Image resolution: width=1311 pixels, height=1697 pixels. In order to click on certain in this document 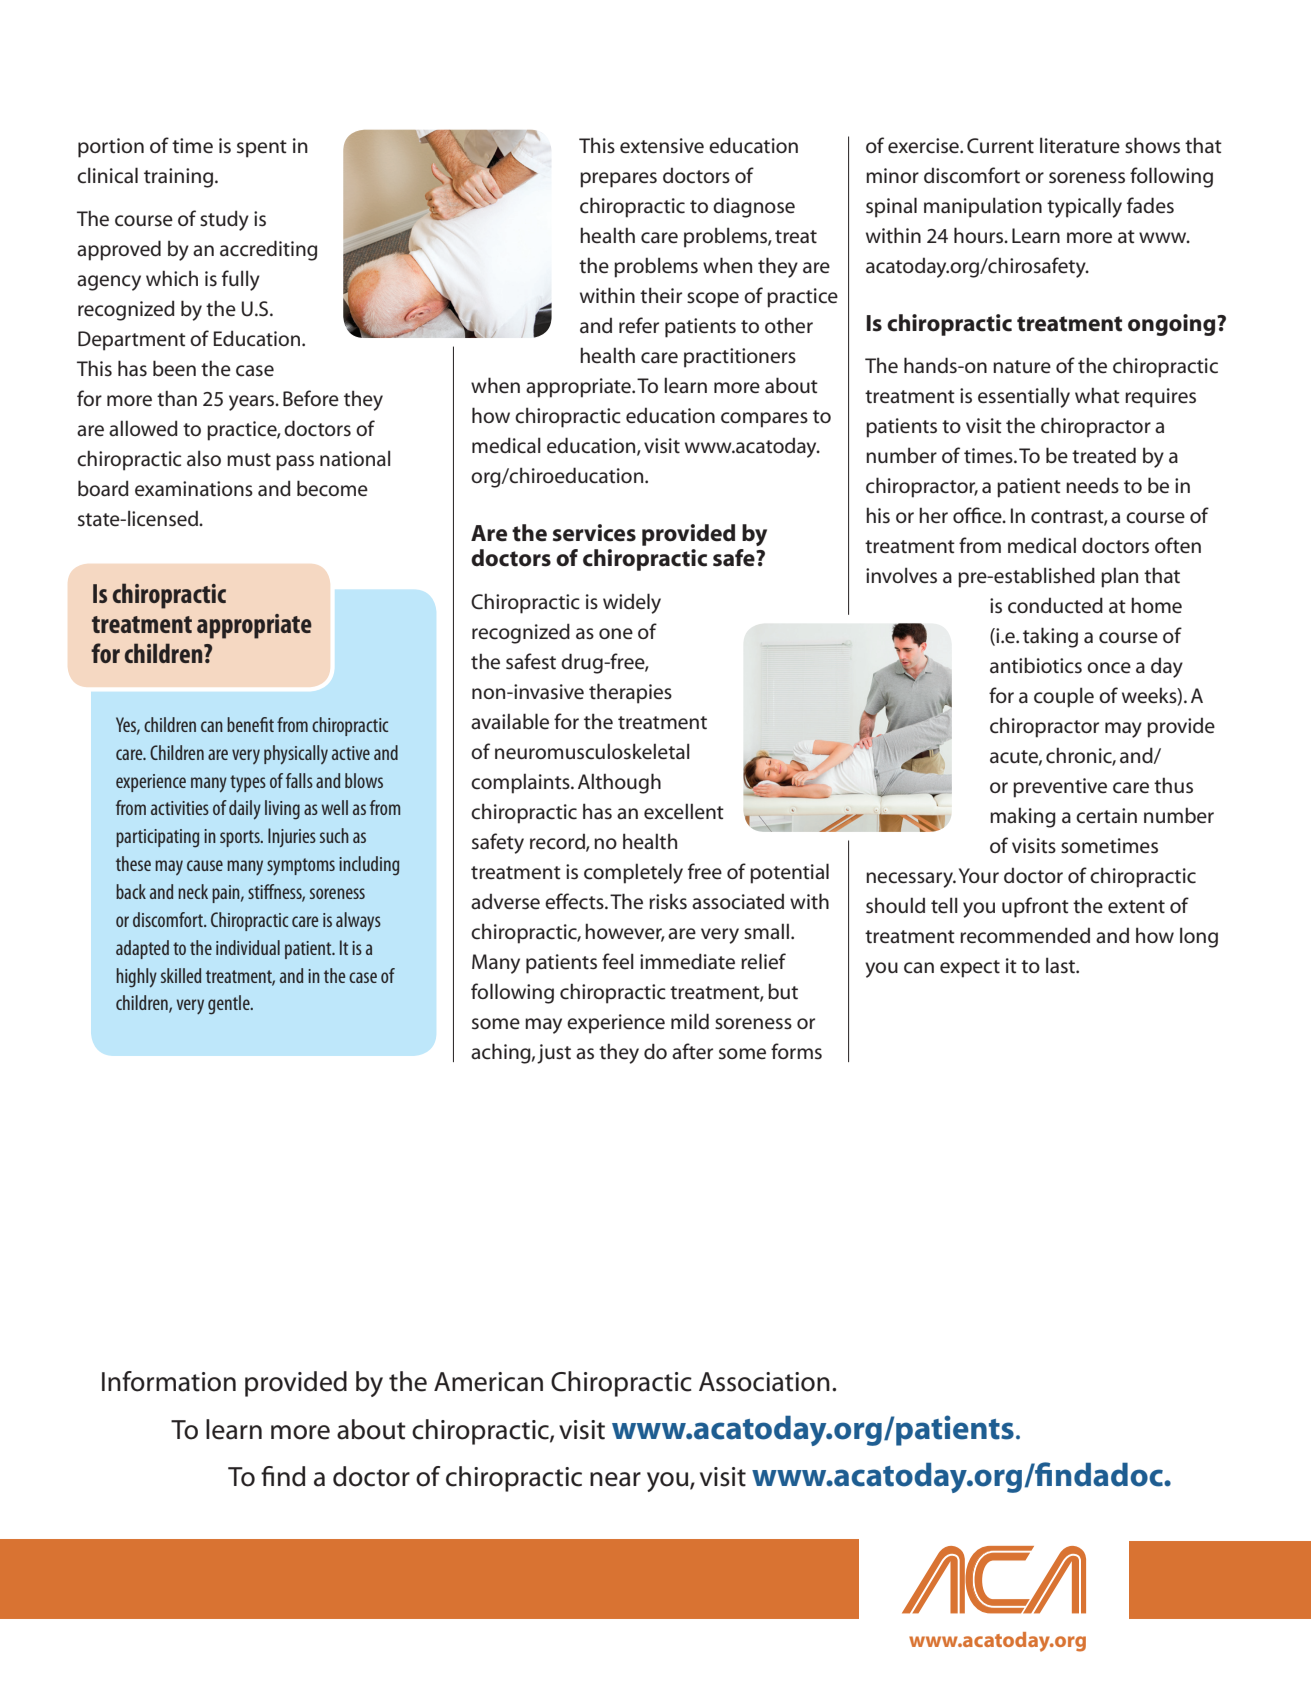, I will do `click(1106, 816)`.
